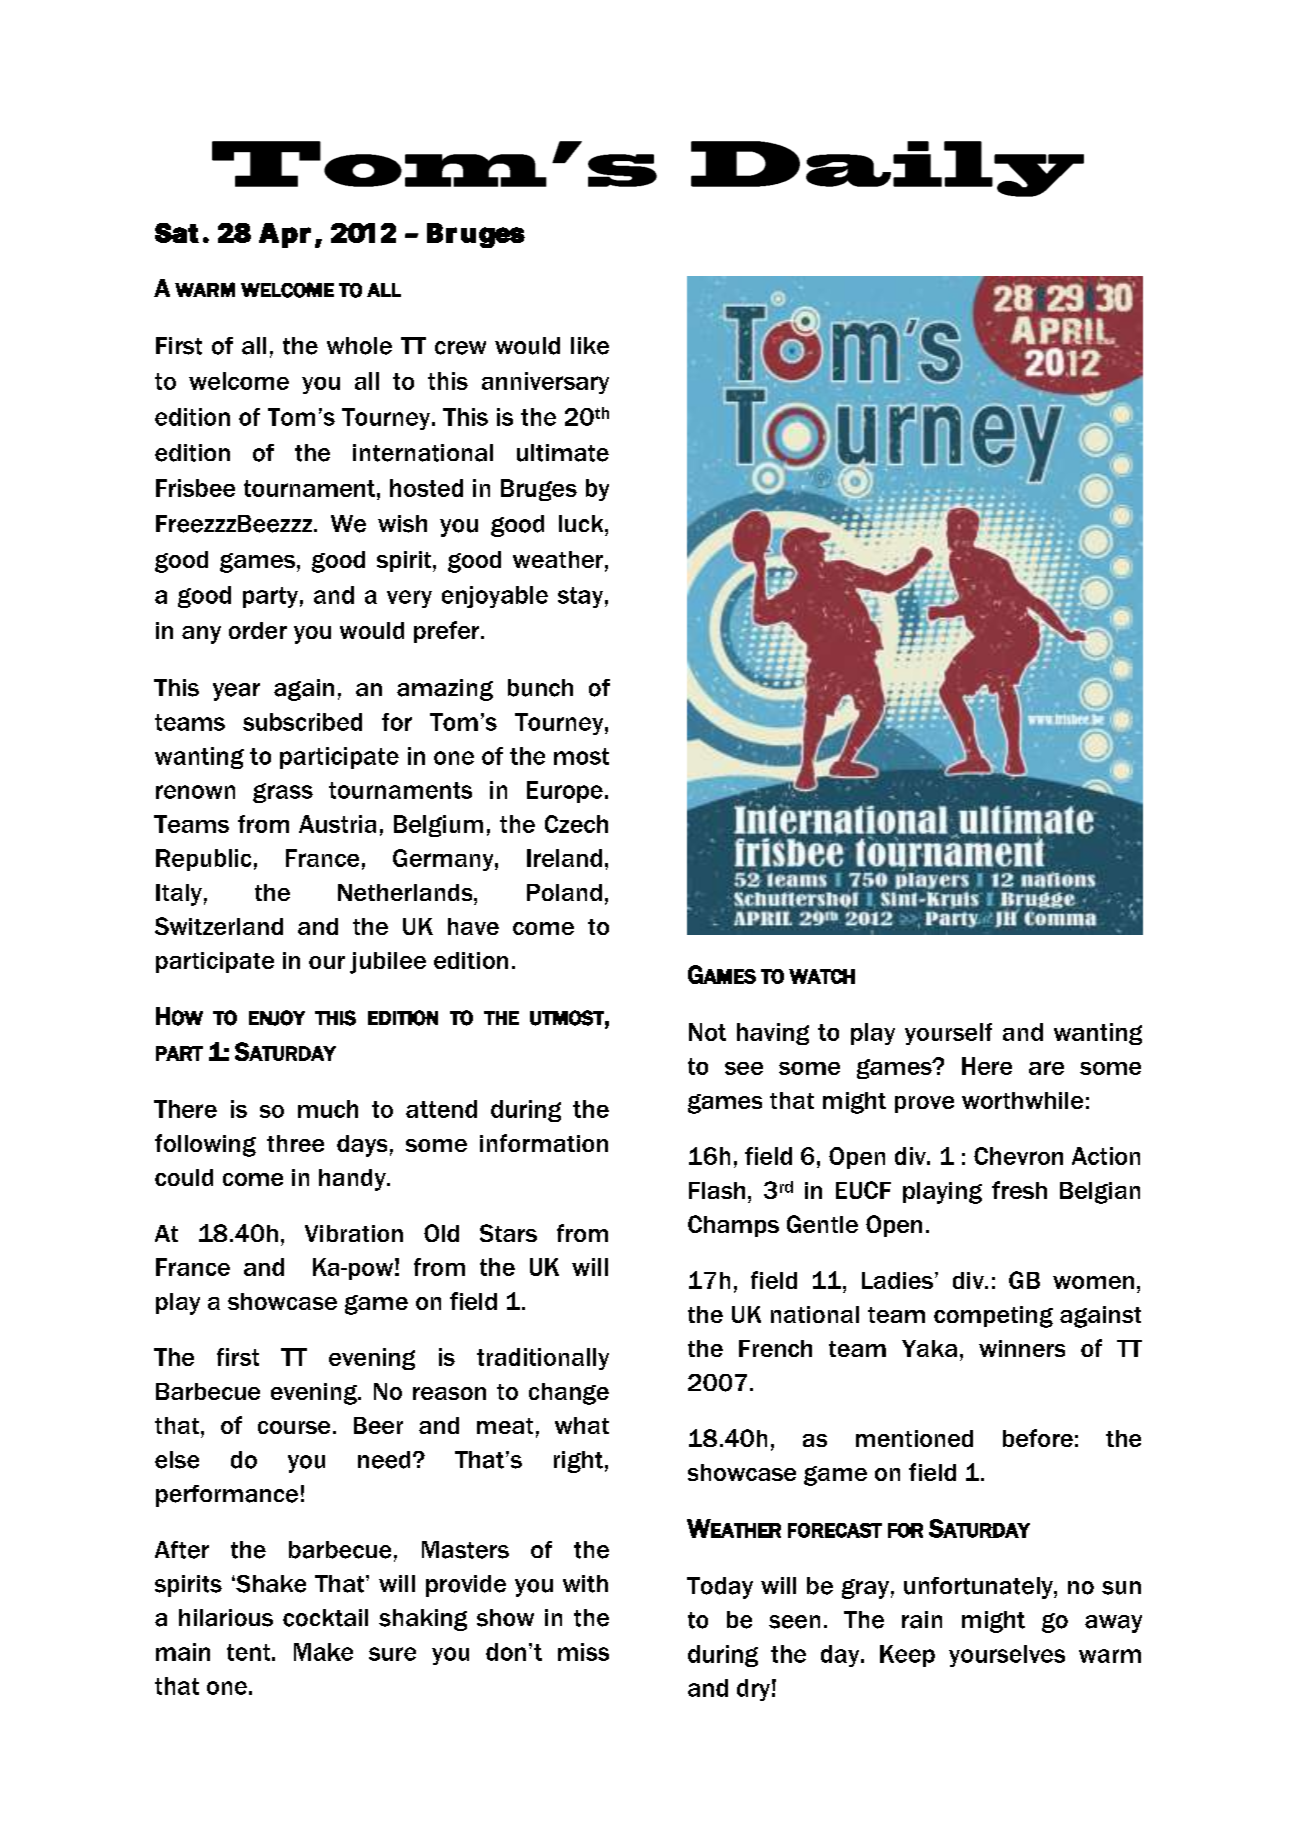  Describe the element at coordinates (545, 383) in the screenshot. I see `anniversary` at that location.
